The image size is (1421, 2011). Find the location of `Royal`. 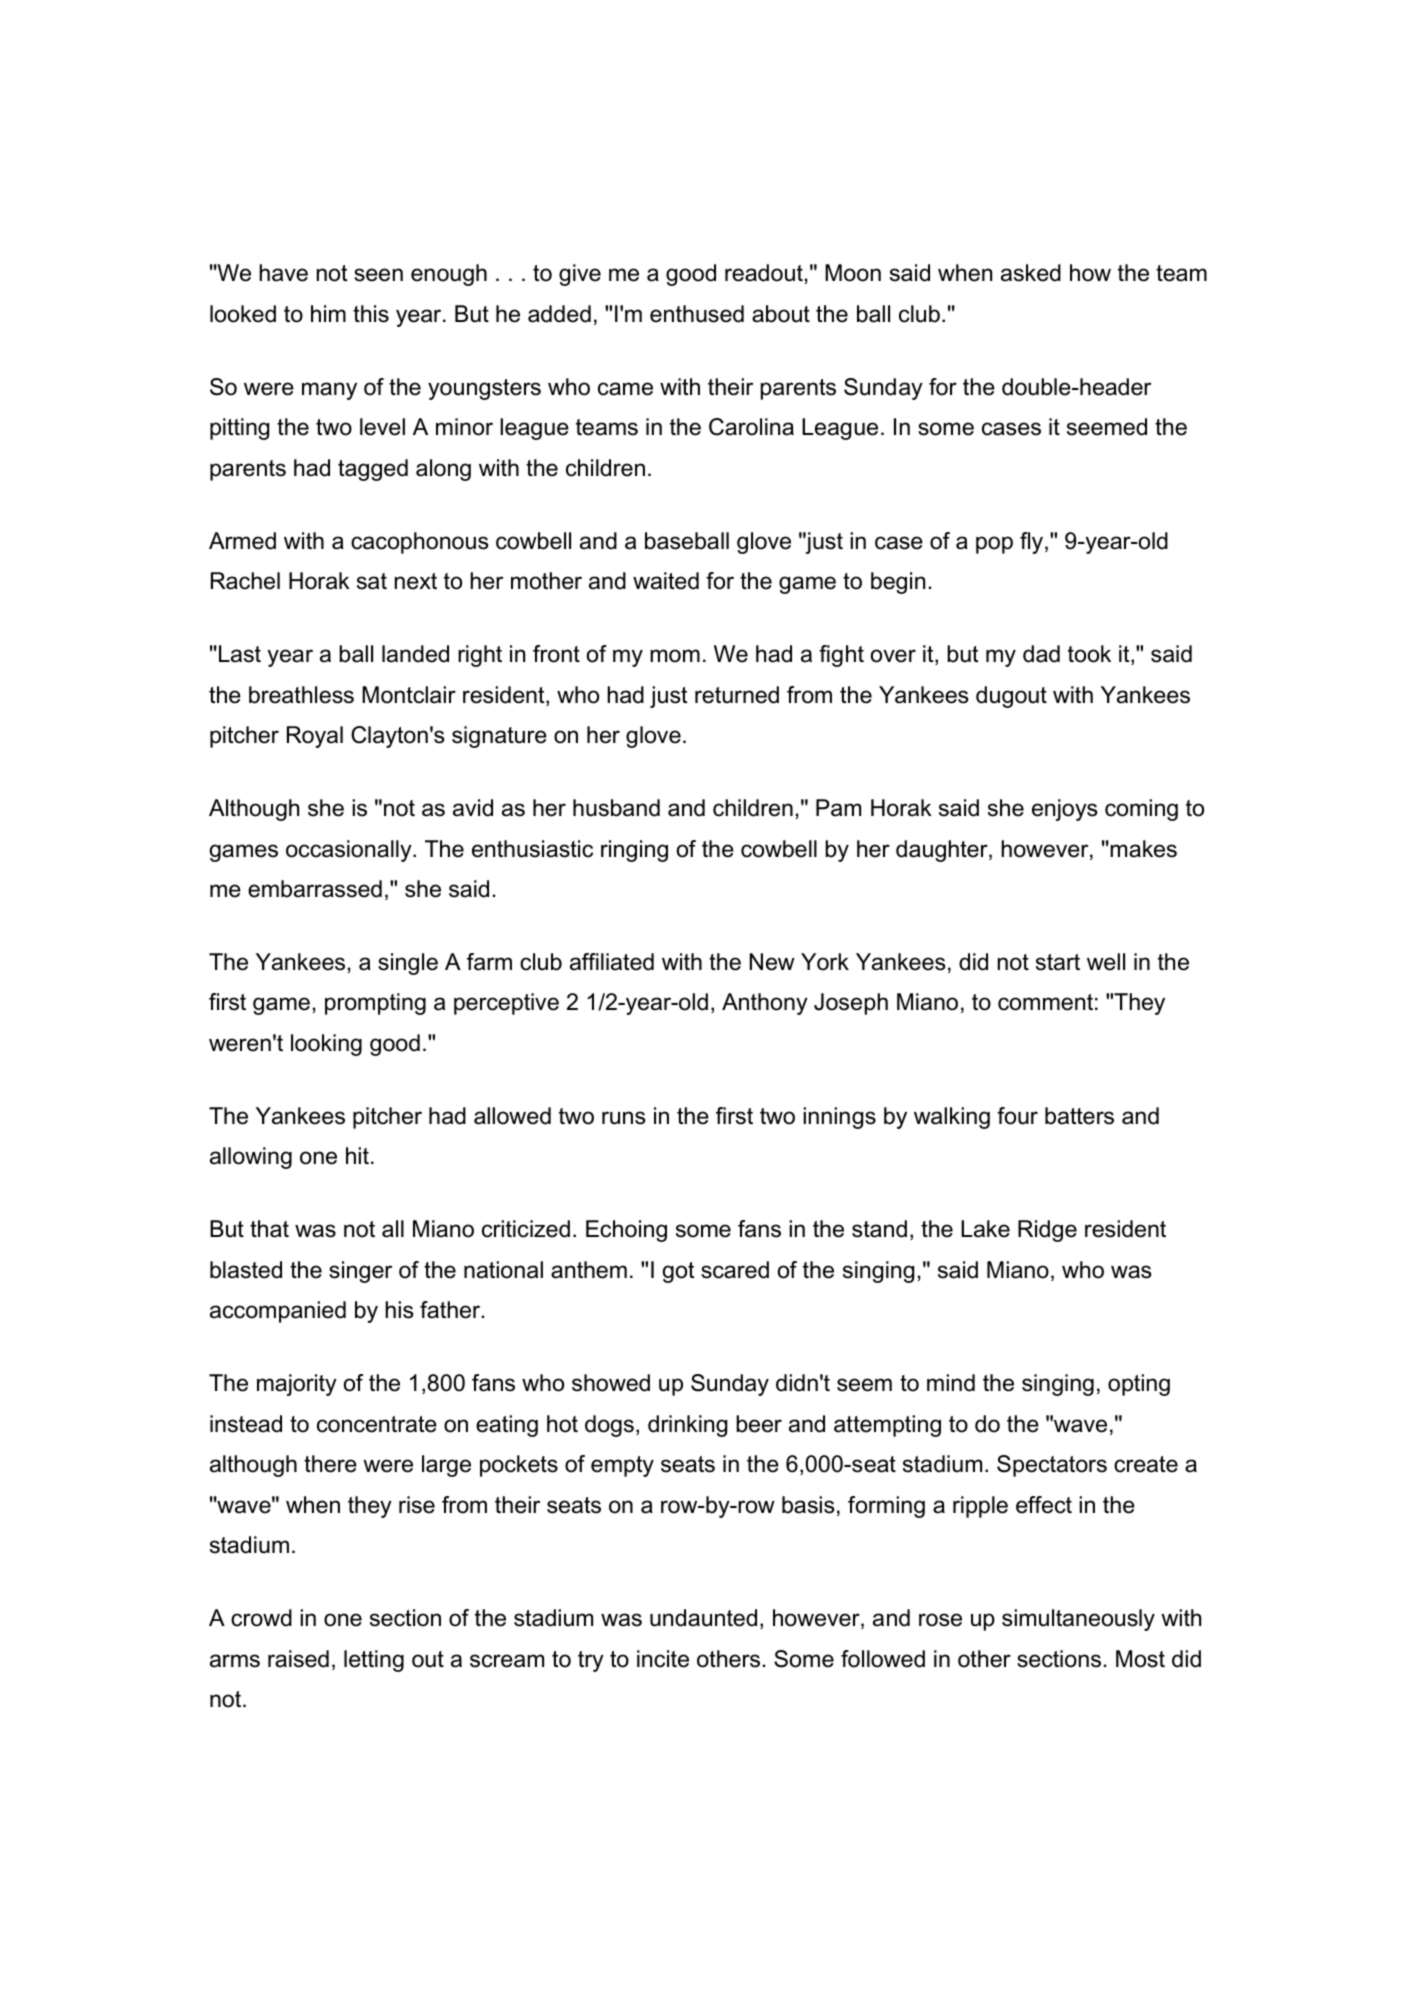

Royal is located at coordinates (315, 737).
